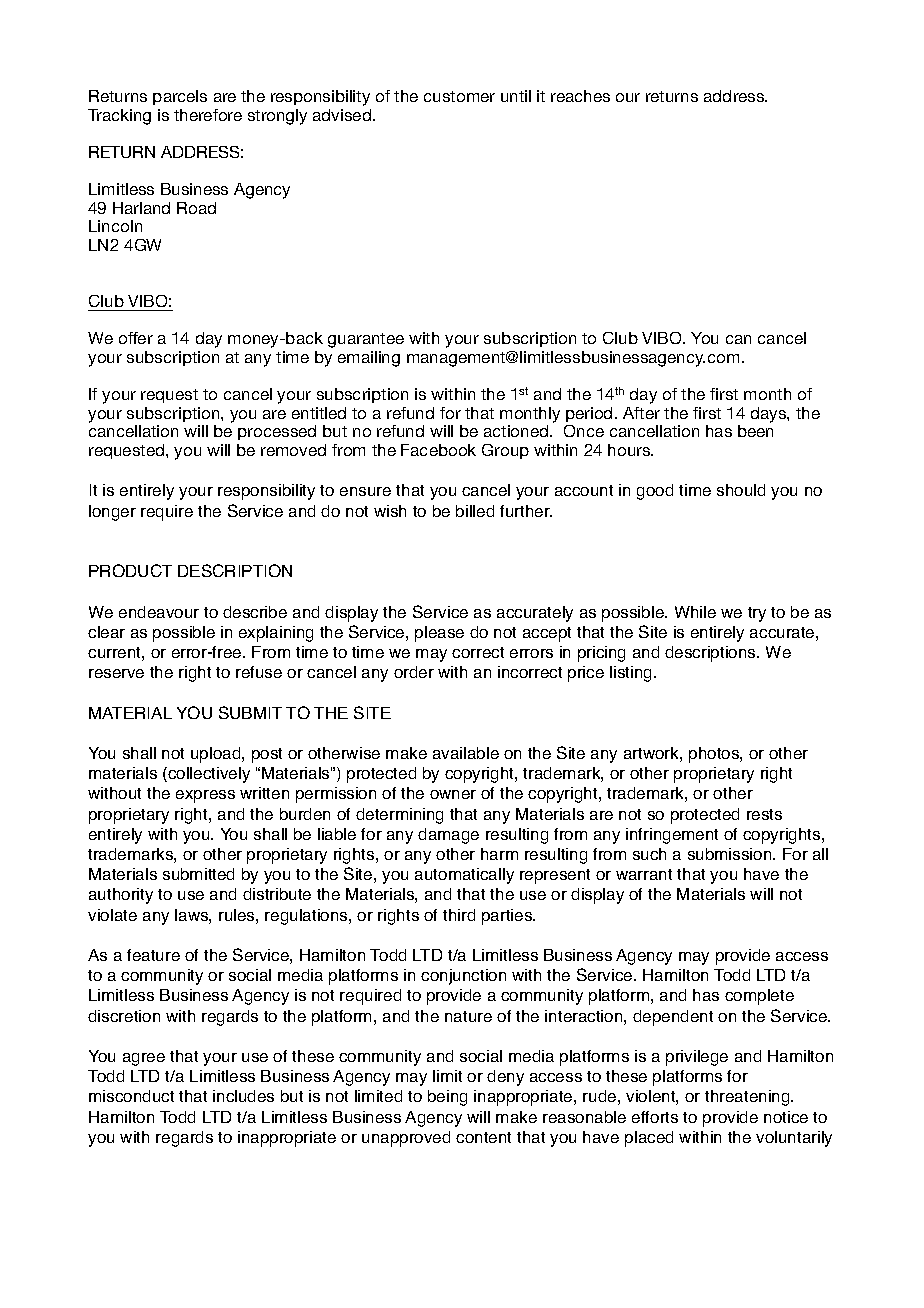  What do you see at coordinates (277, 432) in the page?
I see `processed` at bounding box center [277, 432].
